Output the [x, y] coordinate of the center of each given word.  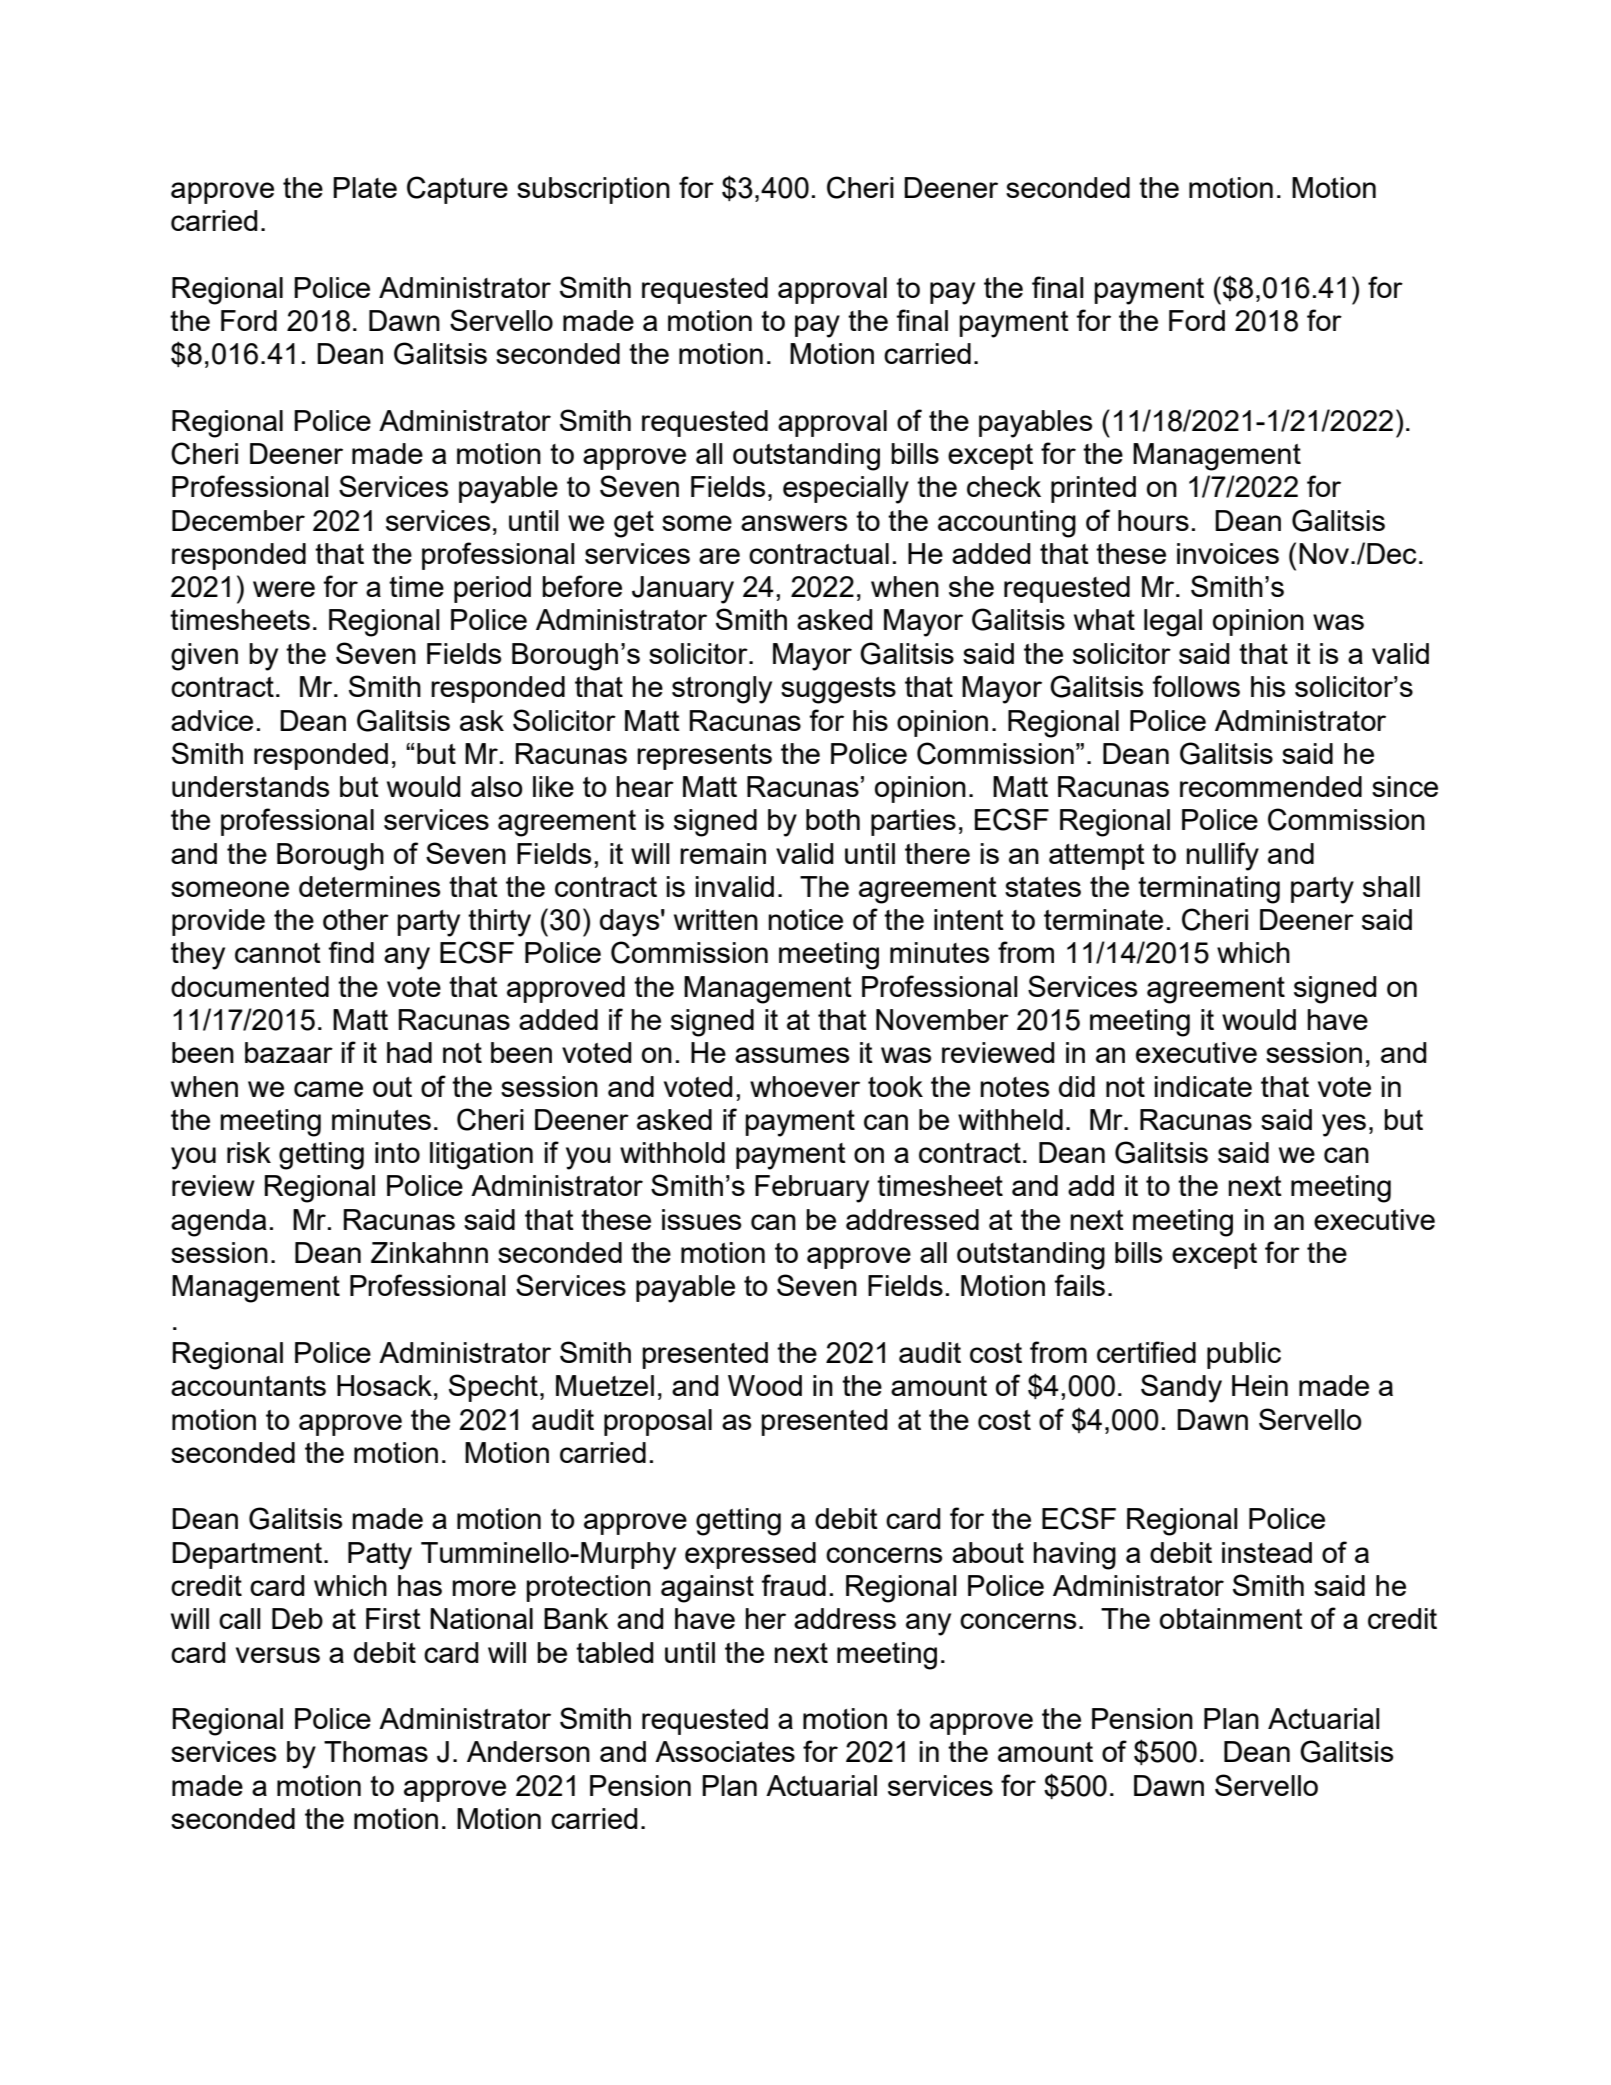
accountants [248, 1386]
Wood [765, 1385]
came [328, 1089]
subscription [593, 190]
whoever [805, 1086]
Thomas [376, 1751]
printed [1093, 489]
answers [794, 523]
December [238, 520]
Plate [365, 187]
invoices [1228, 553]
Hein [1260, 1385]
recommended [1271, 786]
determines [369, 886]
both [833, 819]
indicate [1203, 1086]
